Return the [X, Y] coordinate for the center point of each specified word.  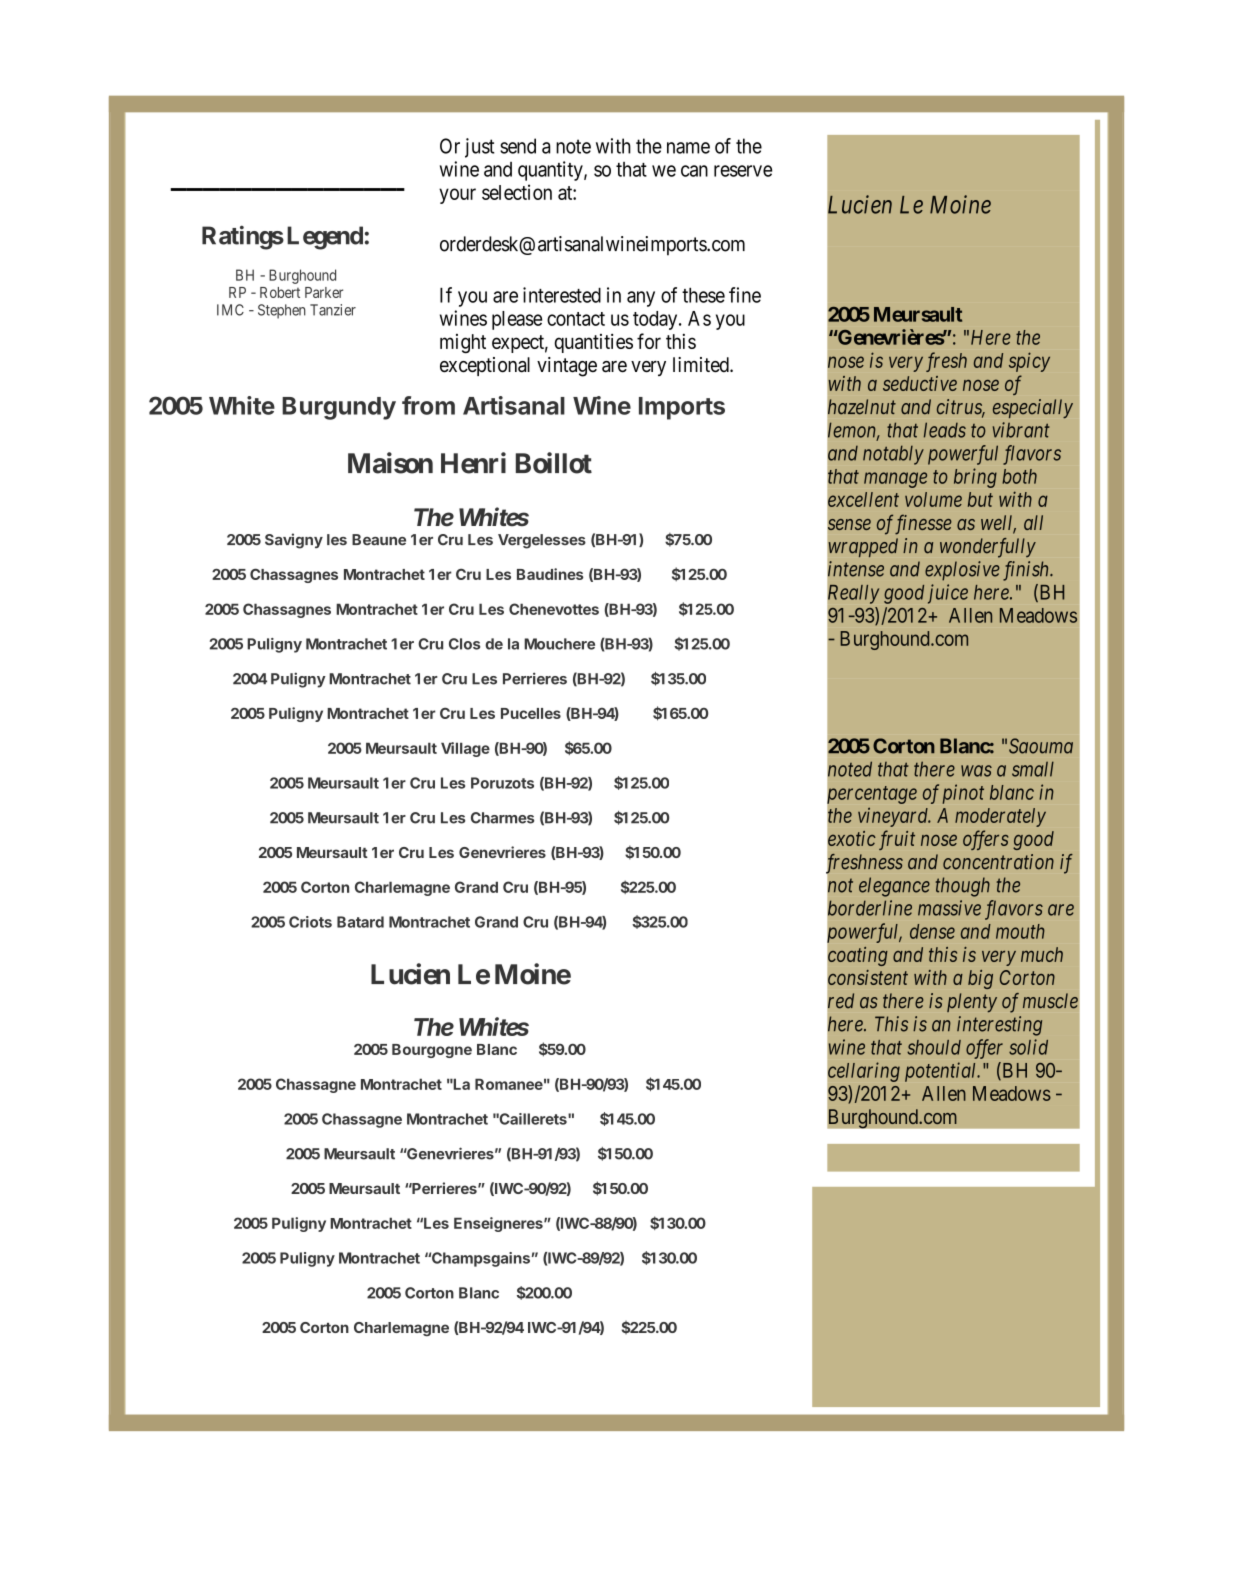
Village [465, 749]
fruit [897, 840]
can [694, 171]
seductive [920, 383]
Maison [390, 463]
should [934, 1047]
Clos [464, 644]
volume [933, 499]
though [963, 887]
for [649, 341]
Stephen [282, 311]
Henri [473, 463]
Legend [325, 238]
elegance [894, 887]
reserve [743, 171]
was [976, 771]
